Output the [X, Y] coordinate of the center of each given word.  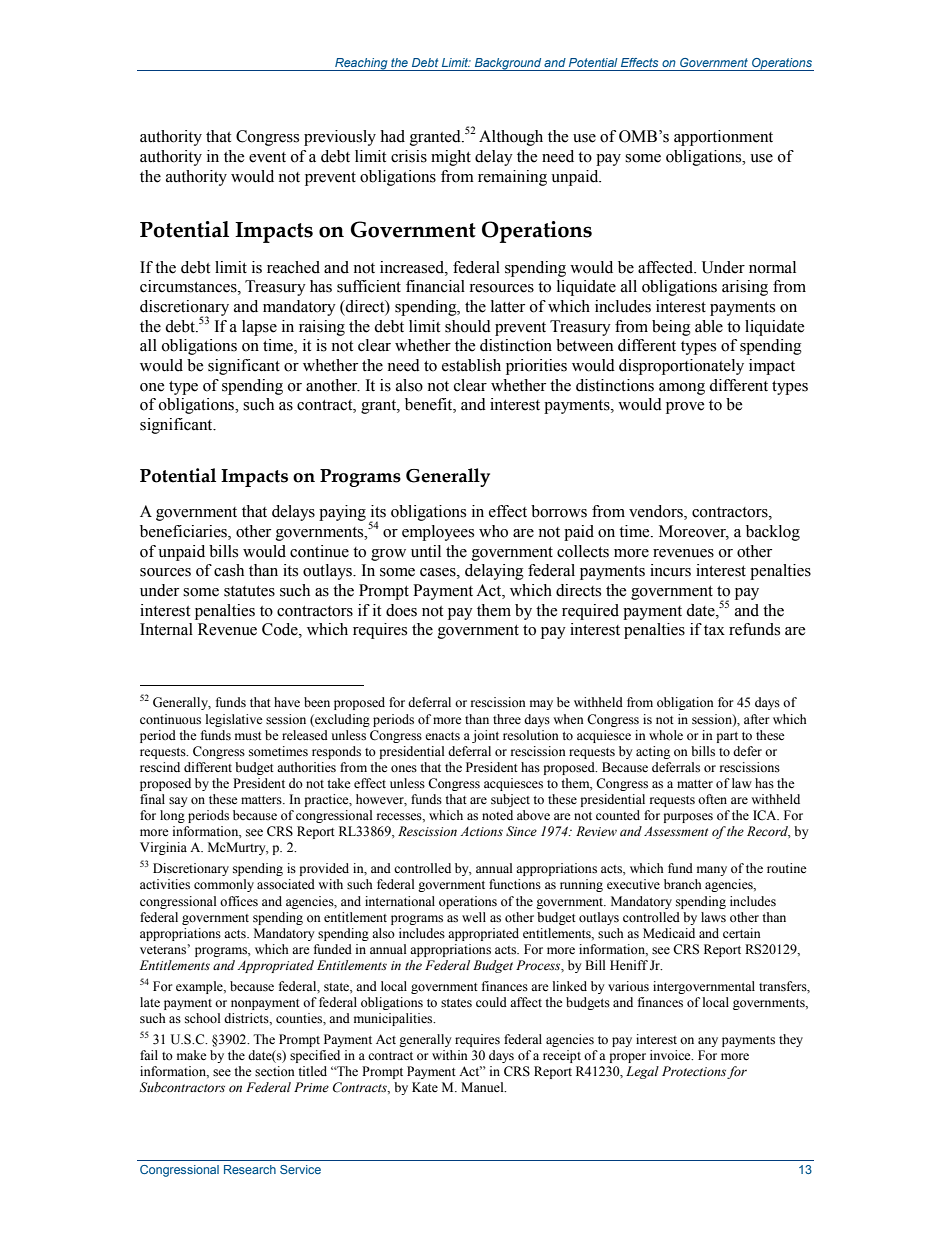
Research [250, 1169]
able [709, 326]
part [727, 737]
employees [438, 533]
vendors [657, 512]
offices [239, 901]
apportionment [723, 138]
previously [340, 138]
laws [713, 917]
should [468, 326]
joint [485, 736]
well [474, 917]
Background [508, 64]
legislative [234, 720]
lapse [259, 328]
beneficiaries [184, 532]
